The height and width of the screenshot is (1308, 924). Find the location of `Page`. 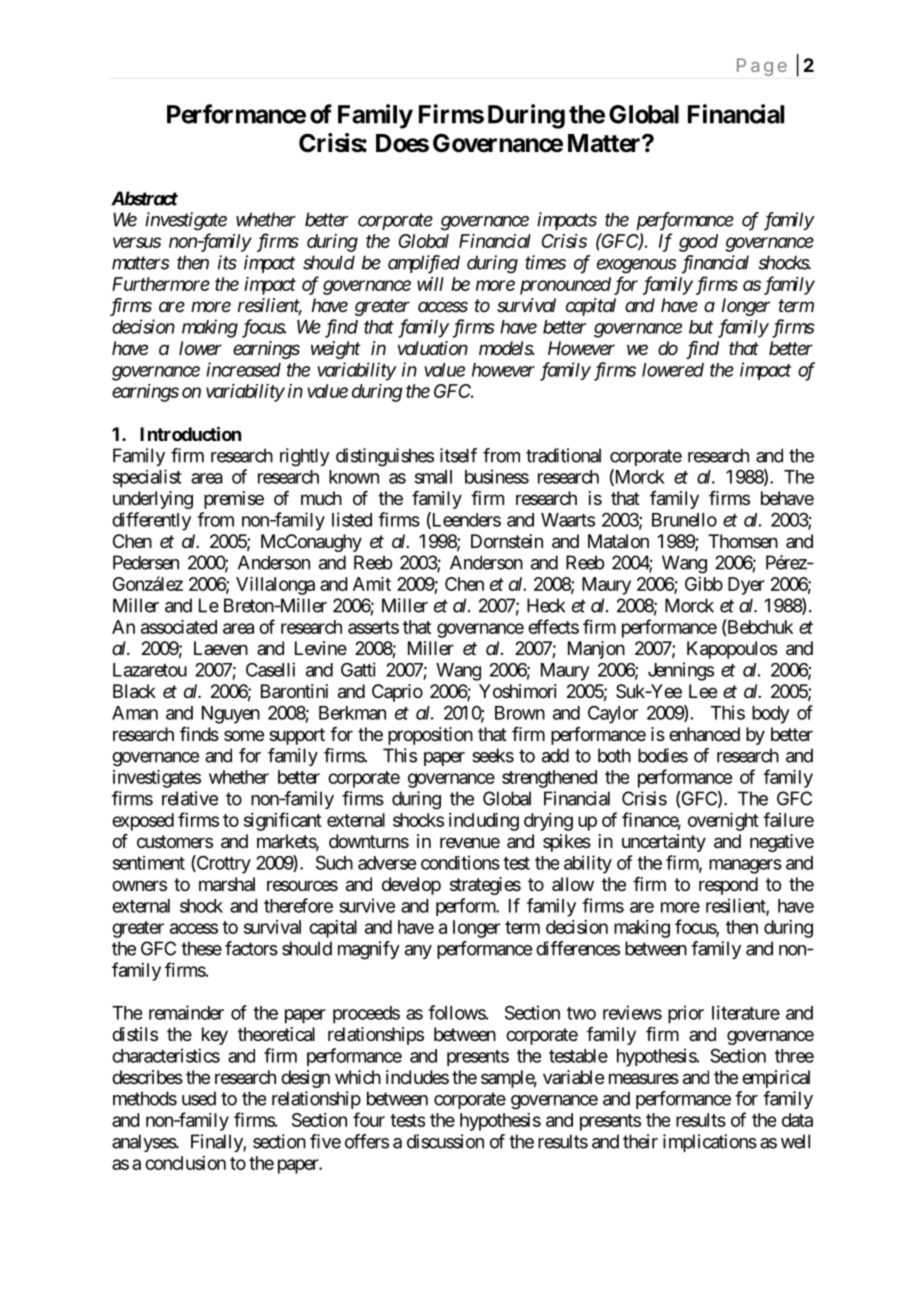

Page is located at coordinates (762, 67).
